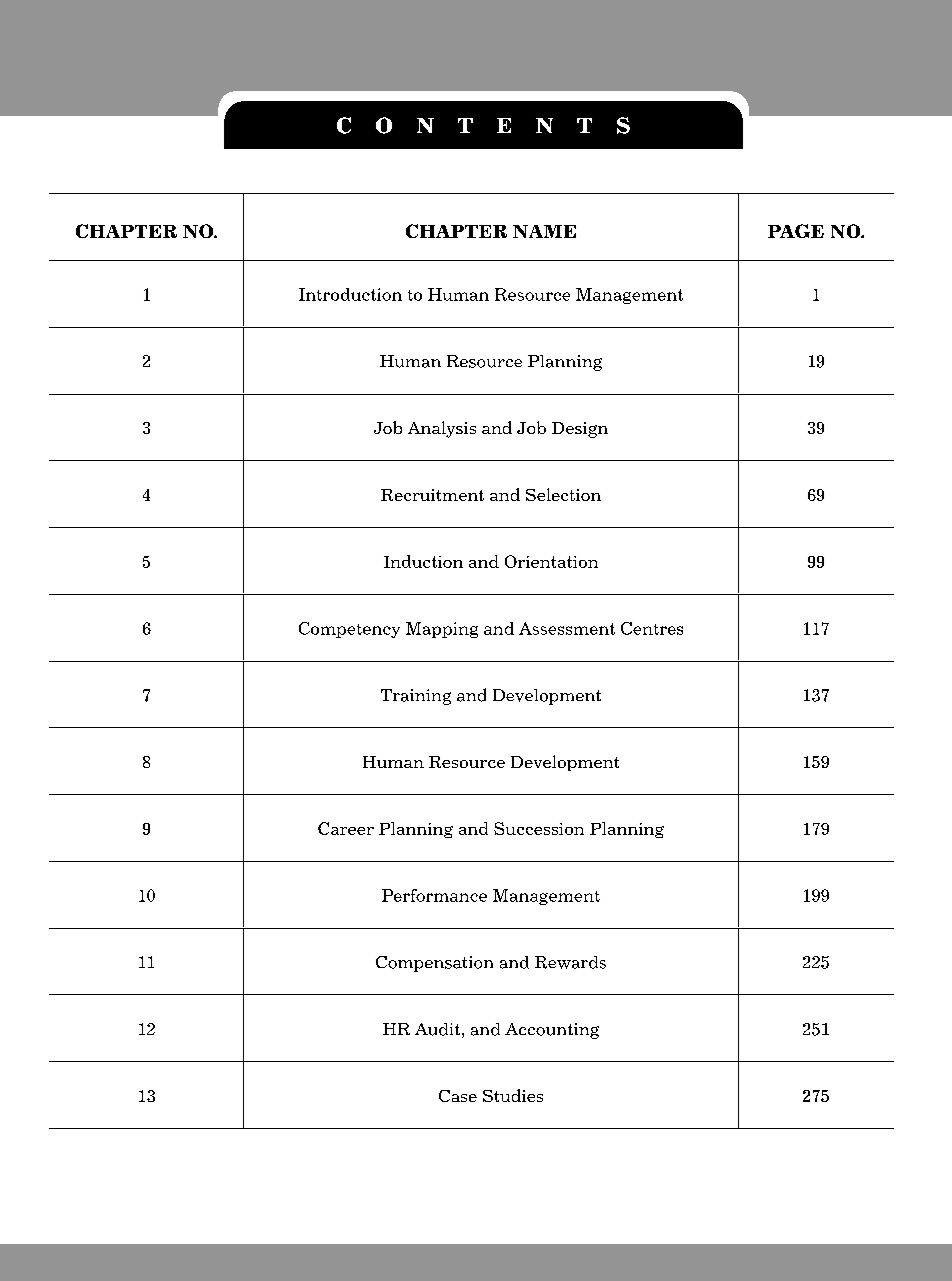 This document has width=952, height=1281. What do you see at coordinates (552, 1031) in the document?
I see `Accounting` at bounding box center [552, 1031].
